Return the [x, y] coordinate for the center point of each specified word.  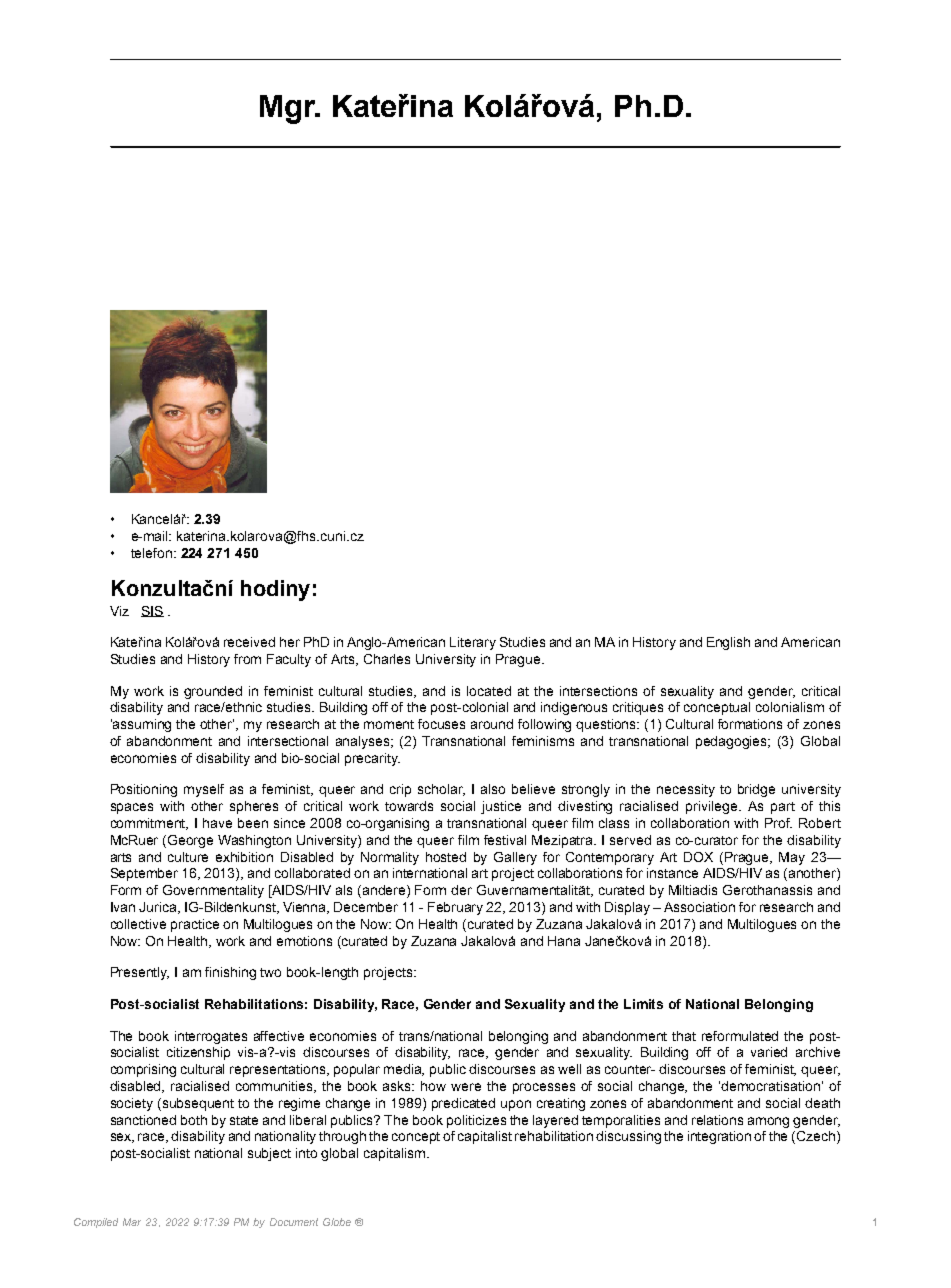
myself [204, 790]
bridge [756, 790]
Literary [473, 643]
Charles [387, 659]
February [455, 908]
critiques [638, 708]
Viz [119, 611]
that [684, 1036]
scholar [441, 790]
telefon [153, 553]
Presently [140, 973]
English [728, 643]
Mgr [289, 109]
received [249, 642]
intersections [598, 691]
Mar [132, 1222]
